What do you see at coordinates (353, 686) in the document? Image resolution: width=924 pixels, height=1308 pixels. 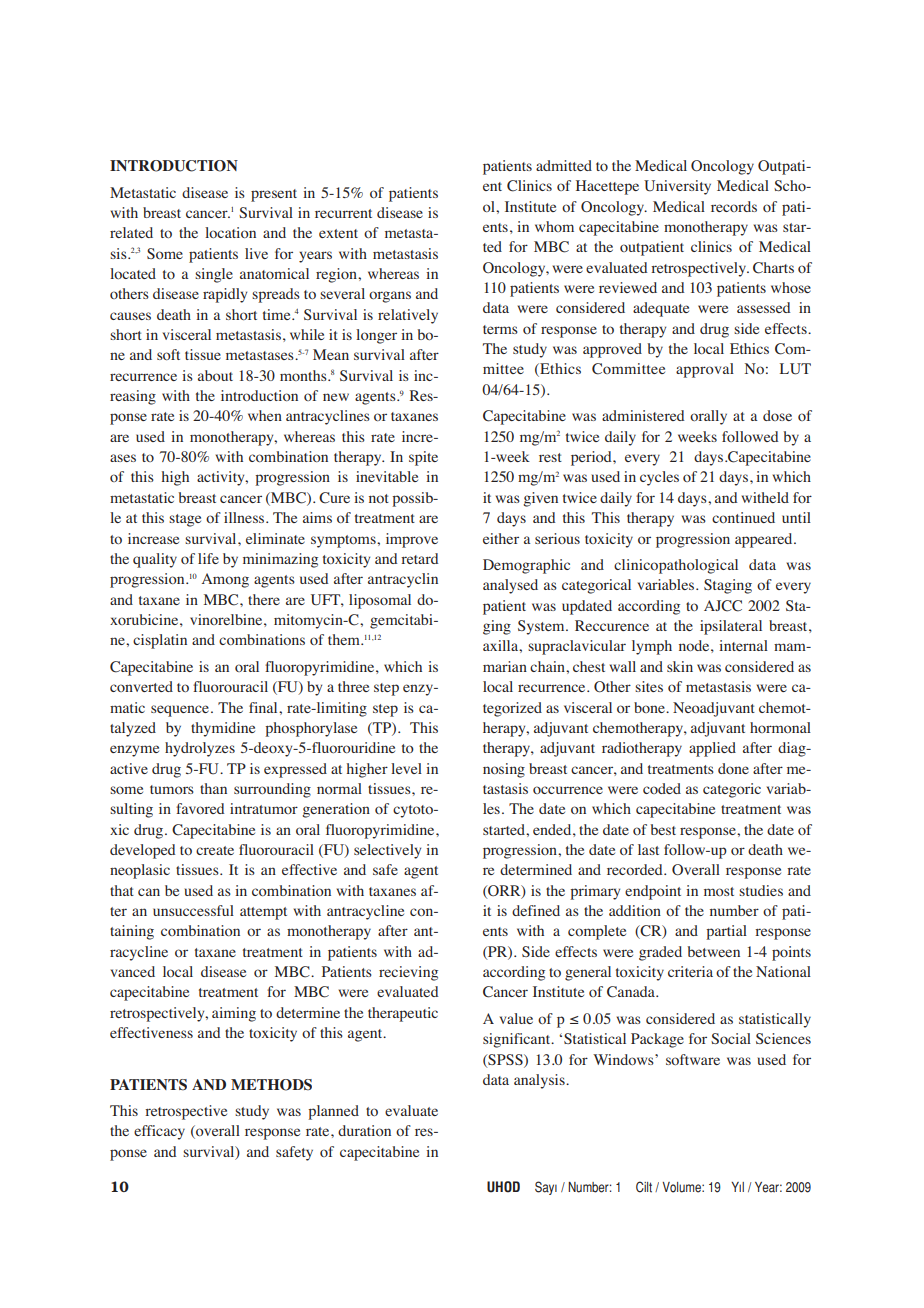 I see `three` at bounding box center [353, 686].
